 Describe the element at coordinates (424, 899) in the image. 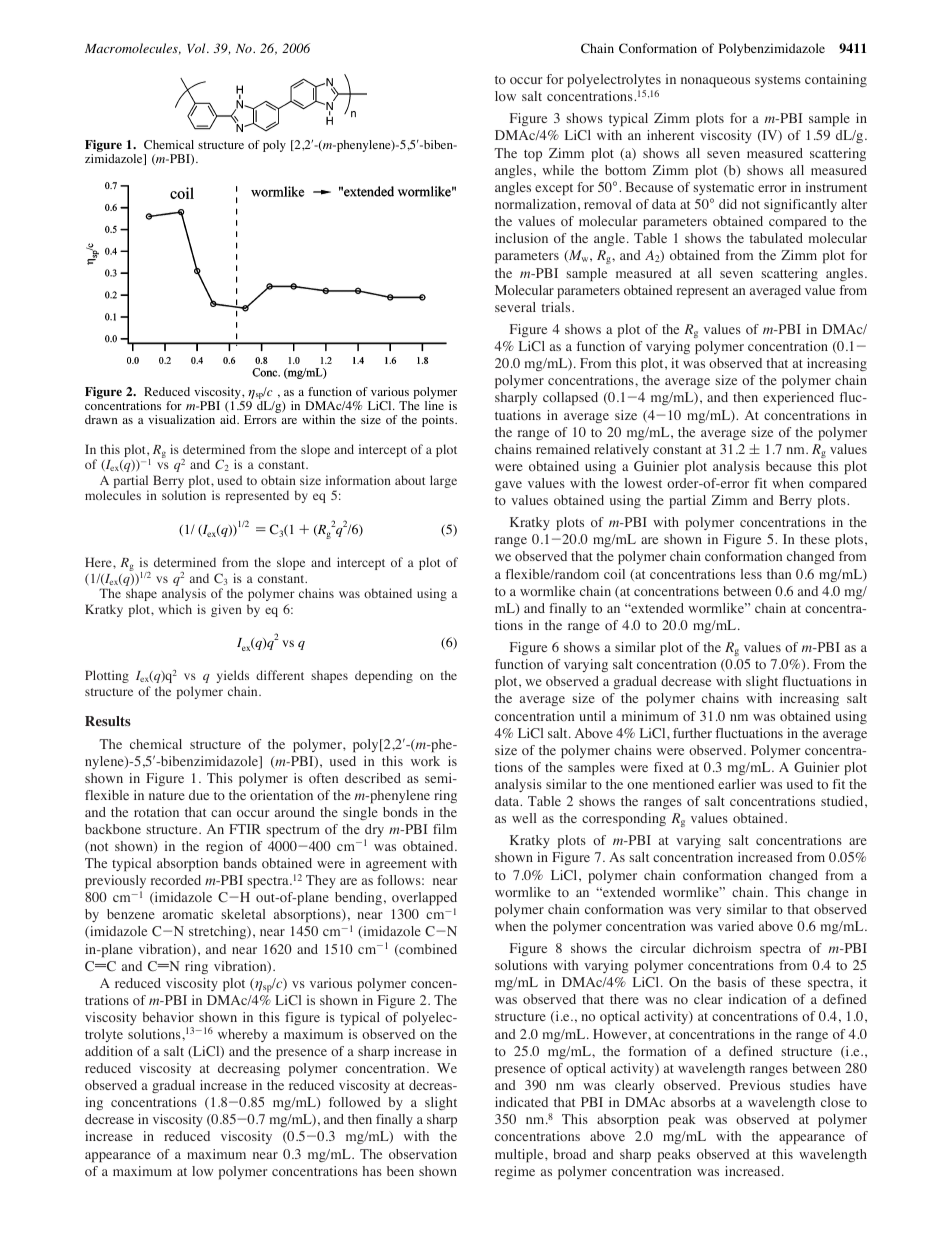

I see `overlapped` at that location.
